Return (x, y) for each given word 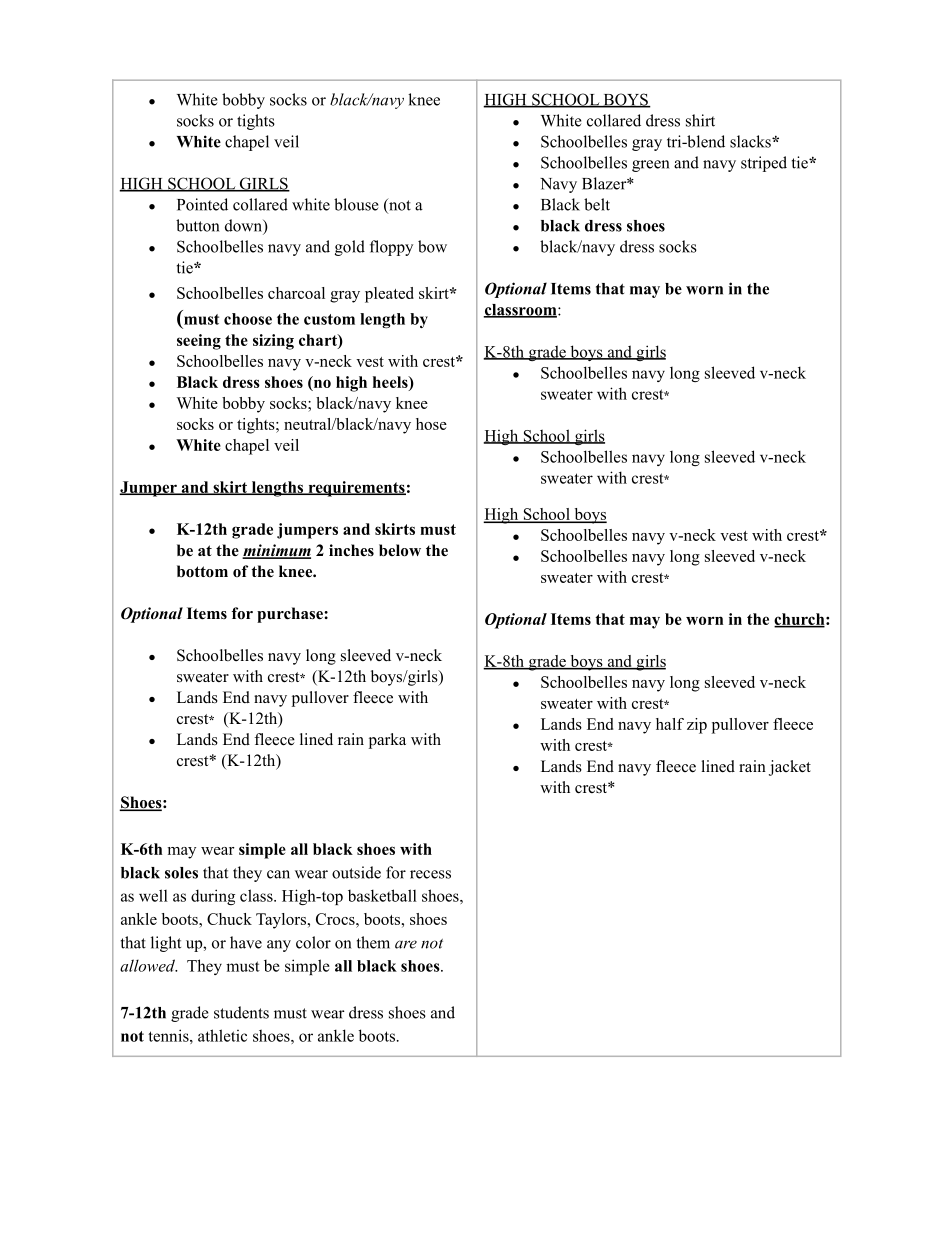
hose (431, 424)
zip (697, 726)
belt (597, 204)
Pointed (202, 204)
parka (387, 741)
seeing (199, 342)
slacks (751, 141)
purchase (291, 615)
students (241, 1012)
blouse (356, 204)
